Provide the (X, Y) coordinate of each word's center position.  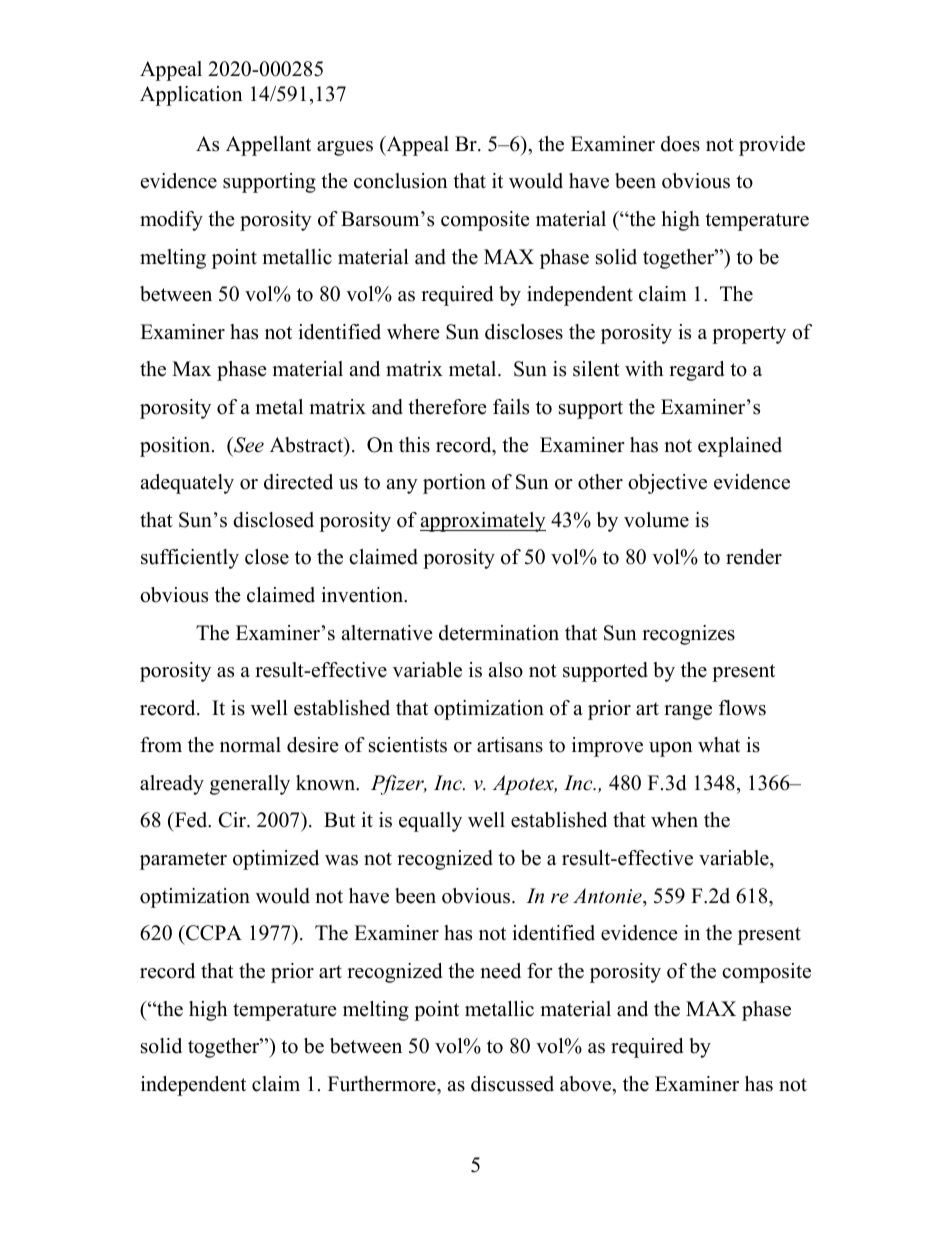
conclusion (401, 181)
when (674, 820)
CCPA (213, 933)
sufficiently (190, 559)
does (680, 144)
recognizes (688, 635)
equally (430, 822)
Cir (233, 820)
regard (696, 371)
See (248, 445)
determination (499, 633)
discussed (512, 1084)
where (413, 332)
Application (191, 96)
